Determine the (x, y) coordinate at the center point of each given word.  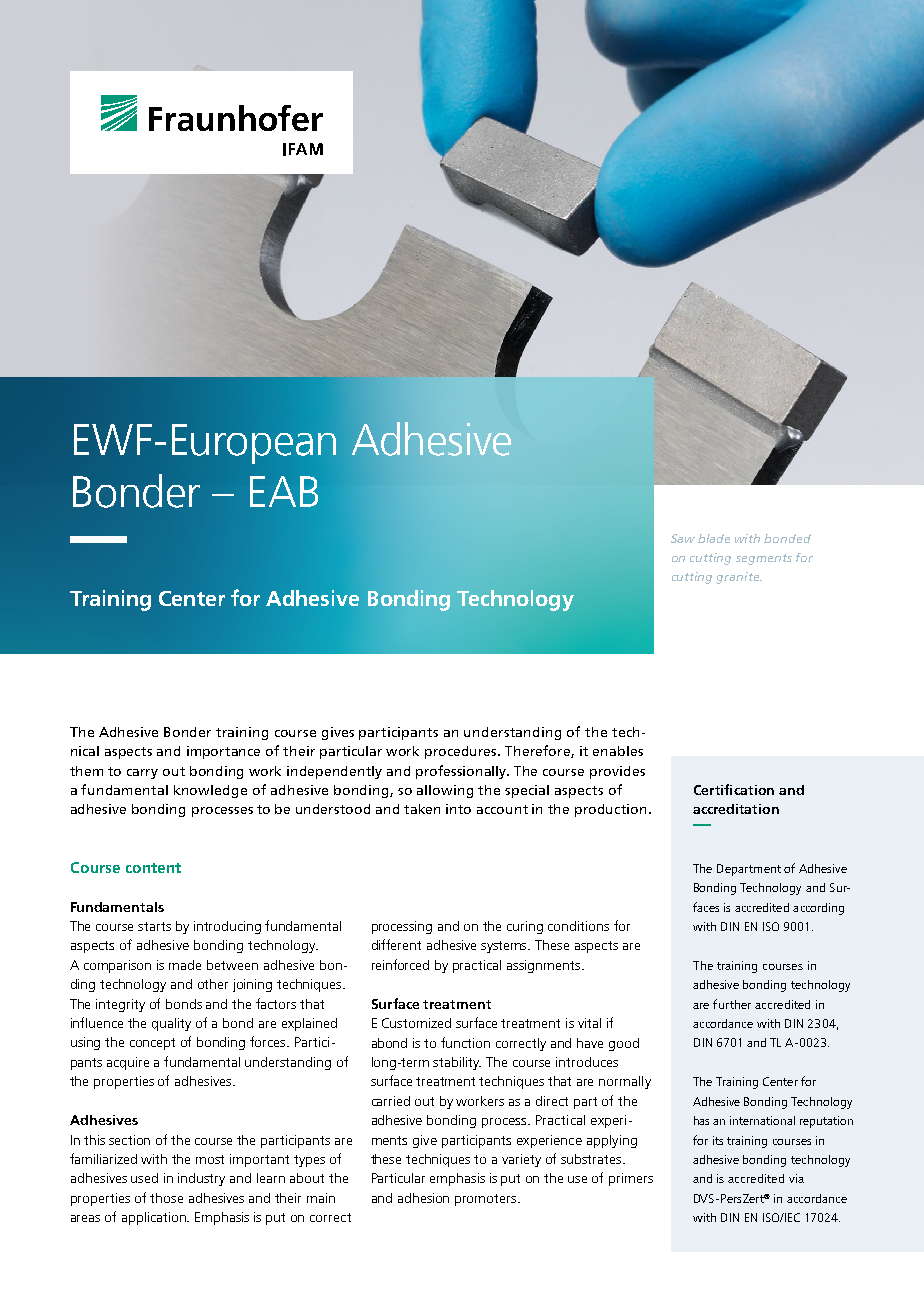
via (796, 1178)
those (166, 1198)
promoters (487, 1200)
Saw (683, 538)
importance (223, 752)
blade (714, 538)
